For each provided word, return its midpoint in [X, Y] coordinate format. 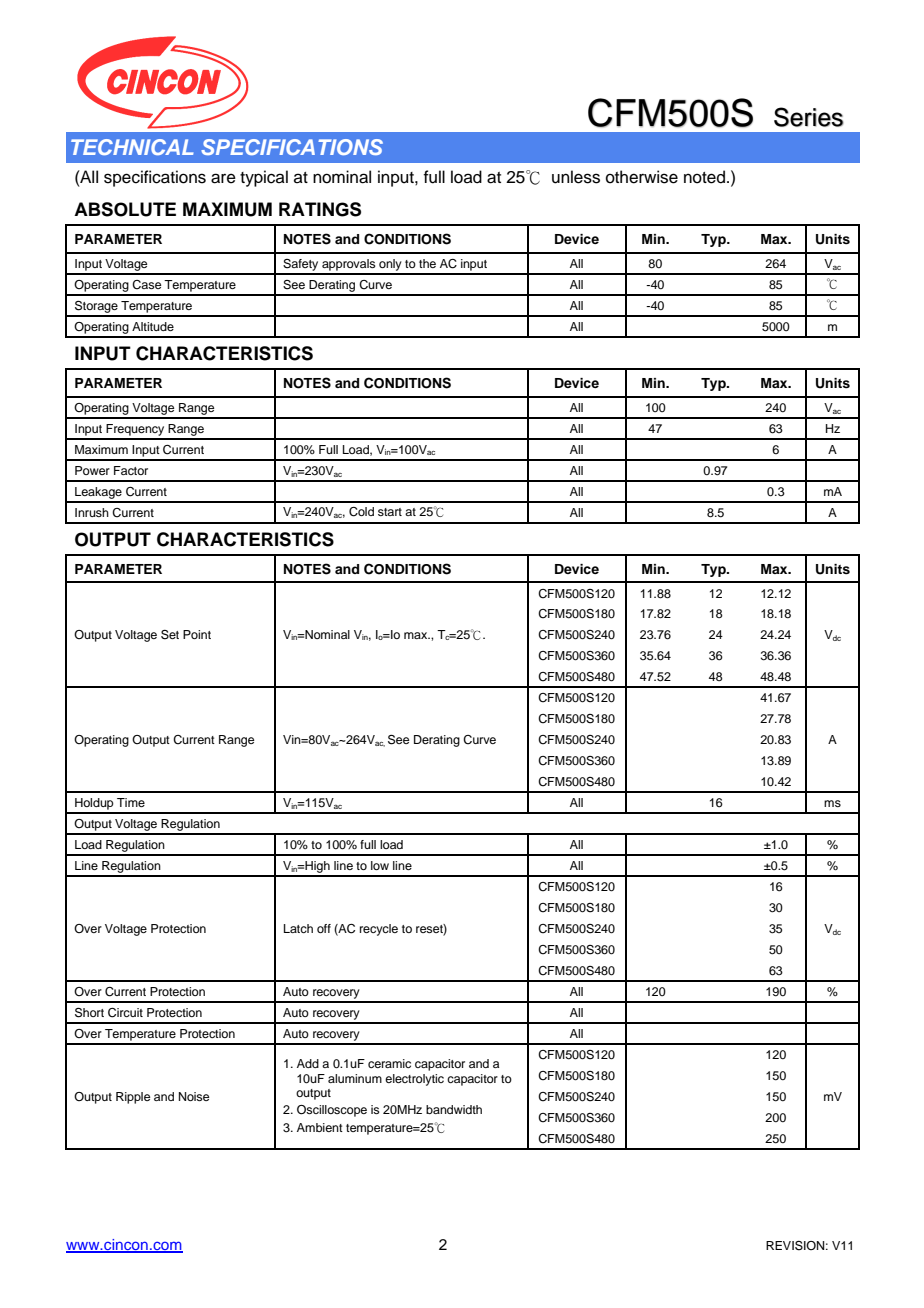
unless [576, 177]
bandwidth [454, 1109]
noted [704, 177]
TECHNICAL [132, 147]
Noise [194, 1096]
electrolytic [414, 1080]
